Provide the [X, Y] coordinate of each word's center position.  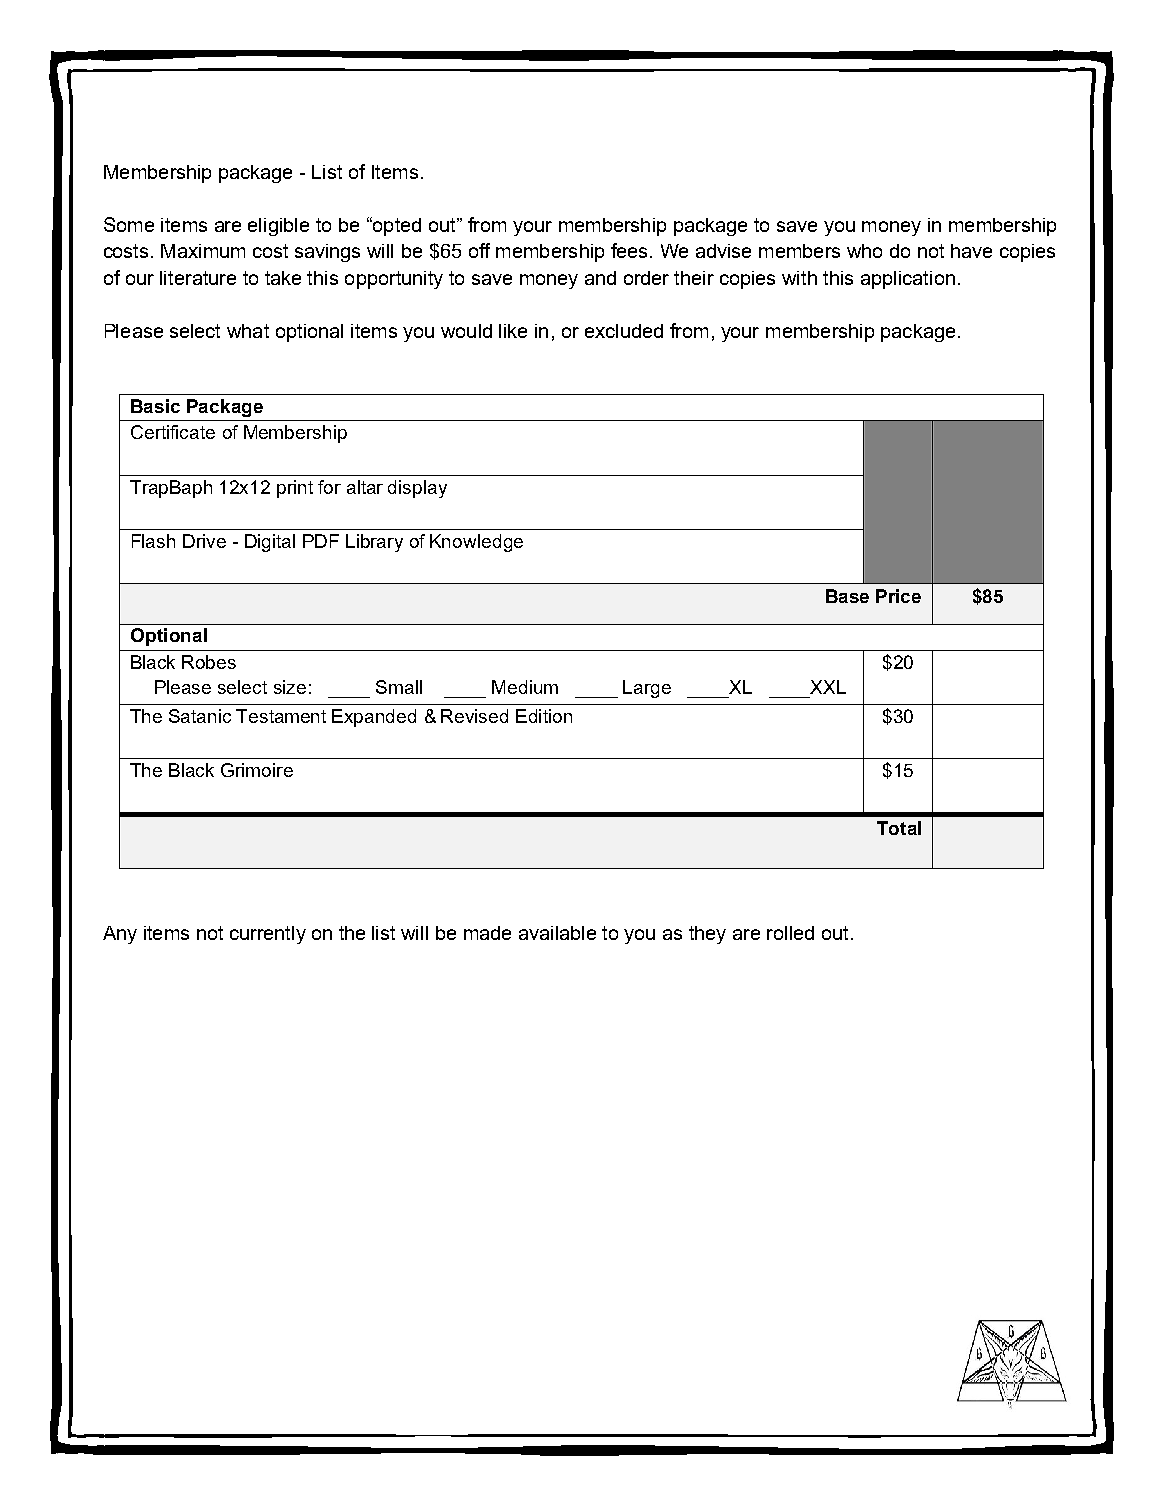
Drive [204, 541]
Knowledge [476, 543]
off [479, 250]
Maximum [203, 251]
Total [899, 828]
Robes [209, 662]
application [908, 280]
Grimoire [257, 770]
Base [847, 596]
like [513, 331]
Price [898, 596]
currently [268, 935]
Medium [525, 687]
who [864, 251]
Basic [155, 406]
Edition [544, 716]
